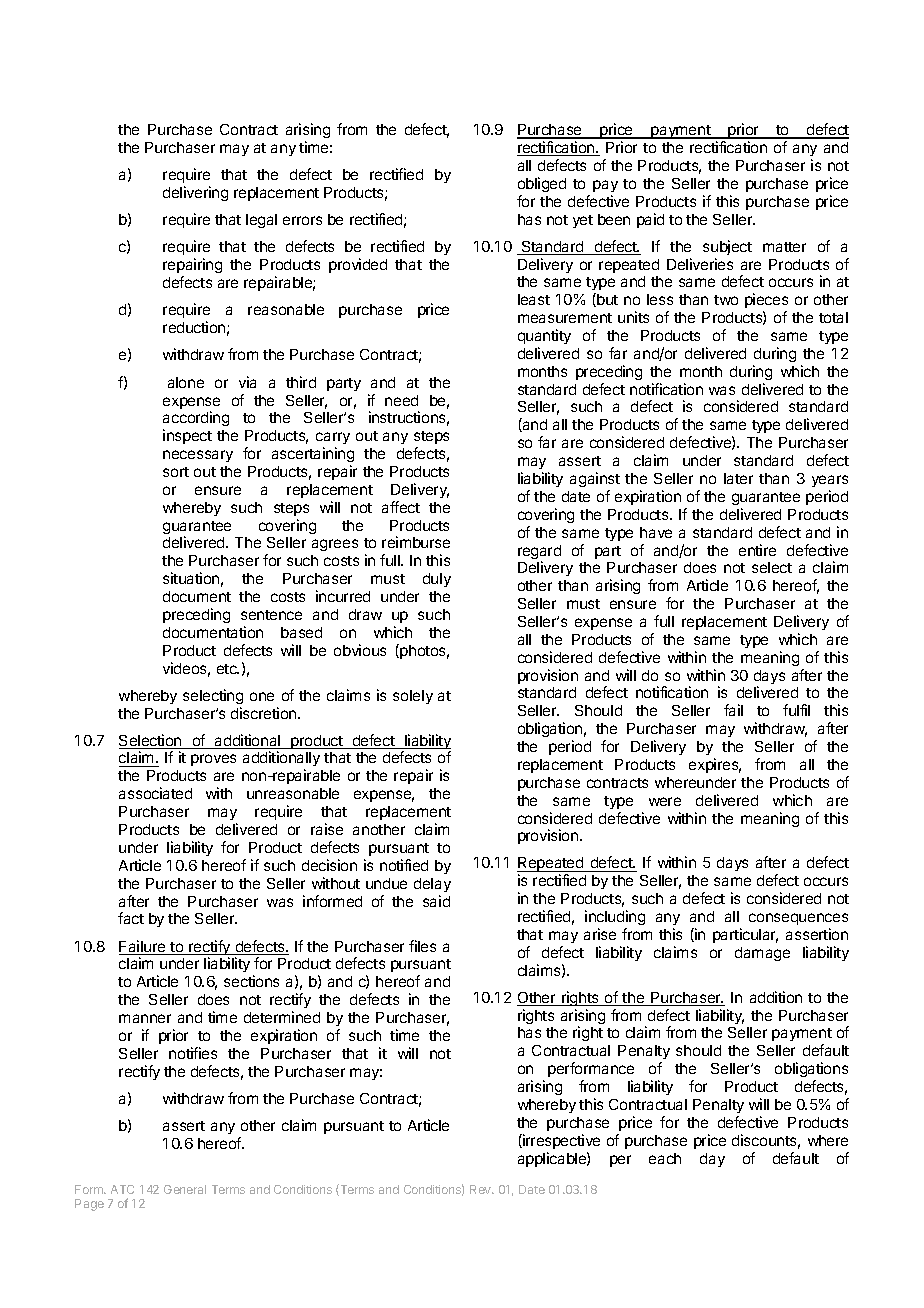 The height and width of the document is (1308, 924). What do you see at coordinates (195, 193) in the document?
I see `delivering` at bounding box center [195, 193].
